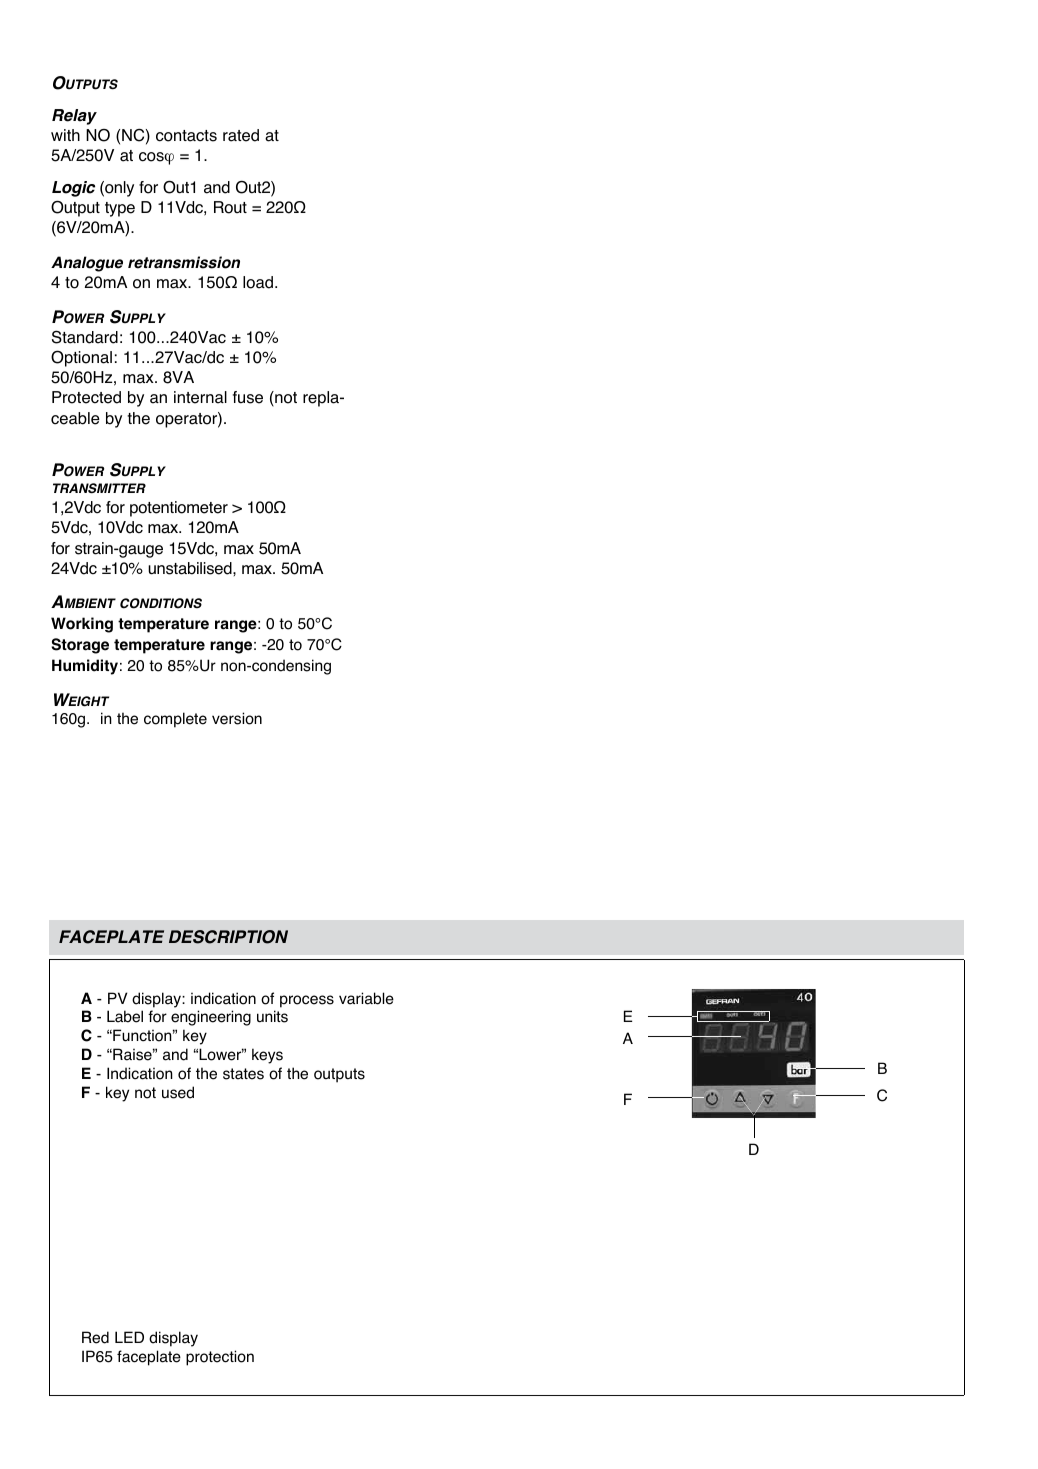  I want to click on keys, so click(267, 1056).
